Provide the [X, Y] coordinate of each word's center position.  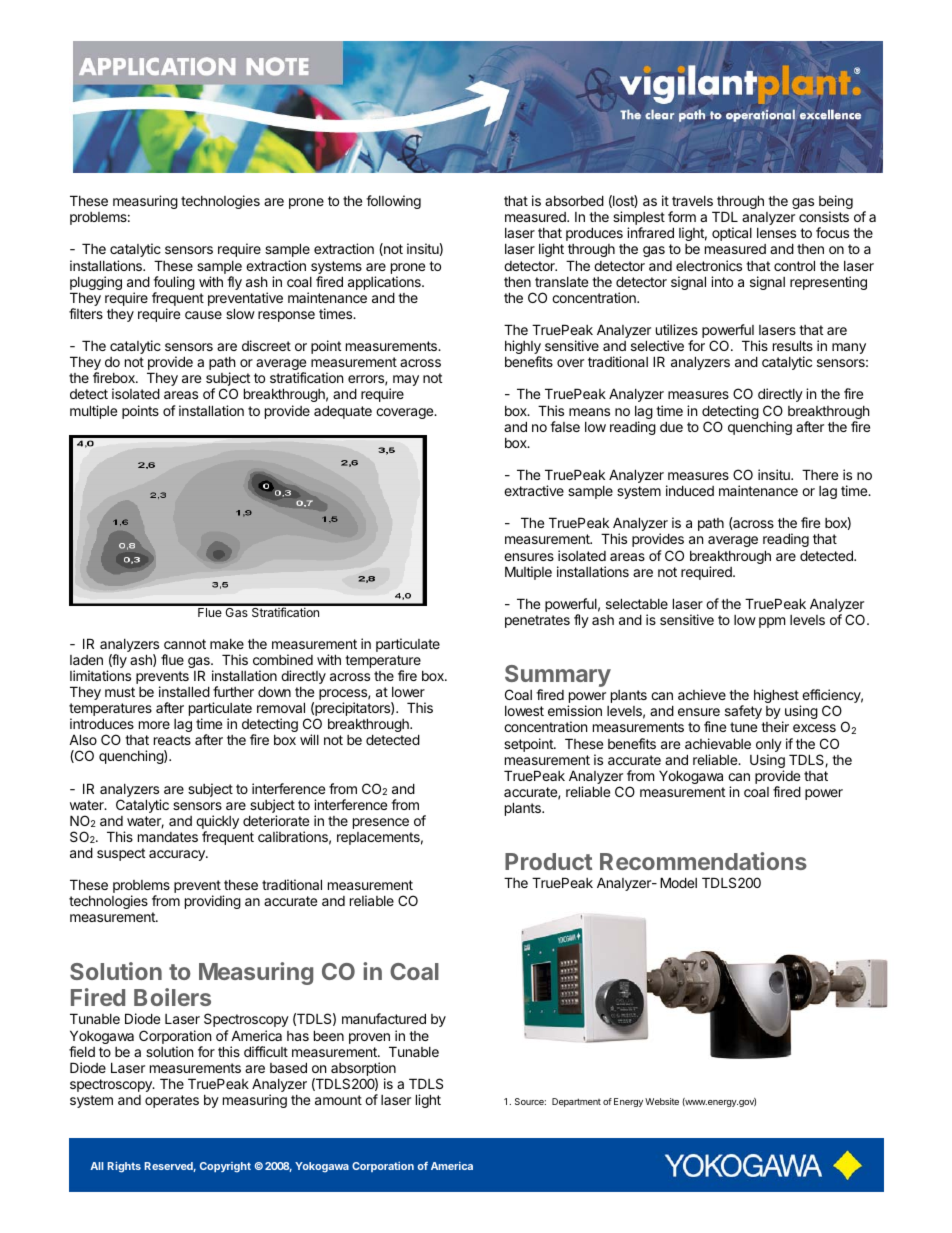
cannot [185, 644]
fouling [174, 284]
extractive [534, 490]
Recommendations [703, 861]
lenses [776, 233]
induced [690, 490]
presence [381, 823]
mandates [168, 837]
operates [172, 1101]
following [393, 202]
